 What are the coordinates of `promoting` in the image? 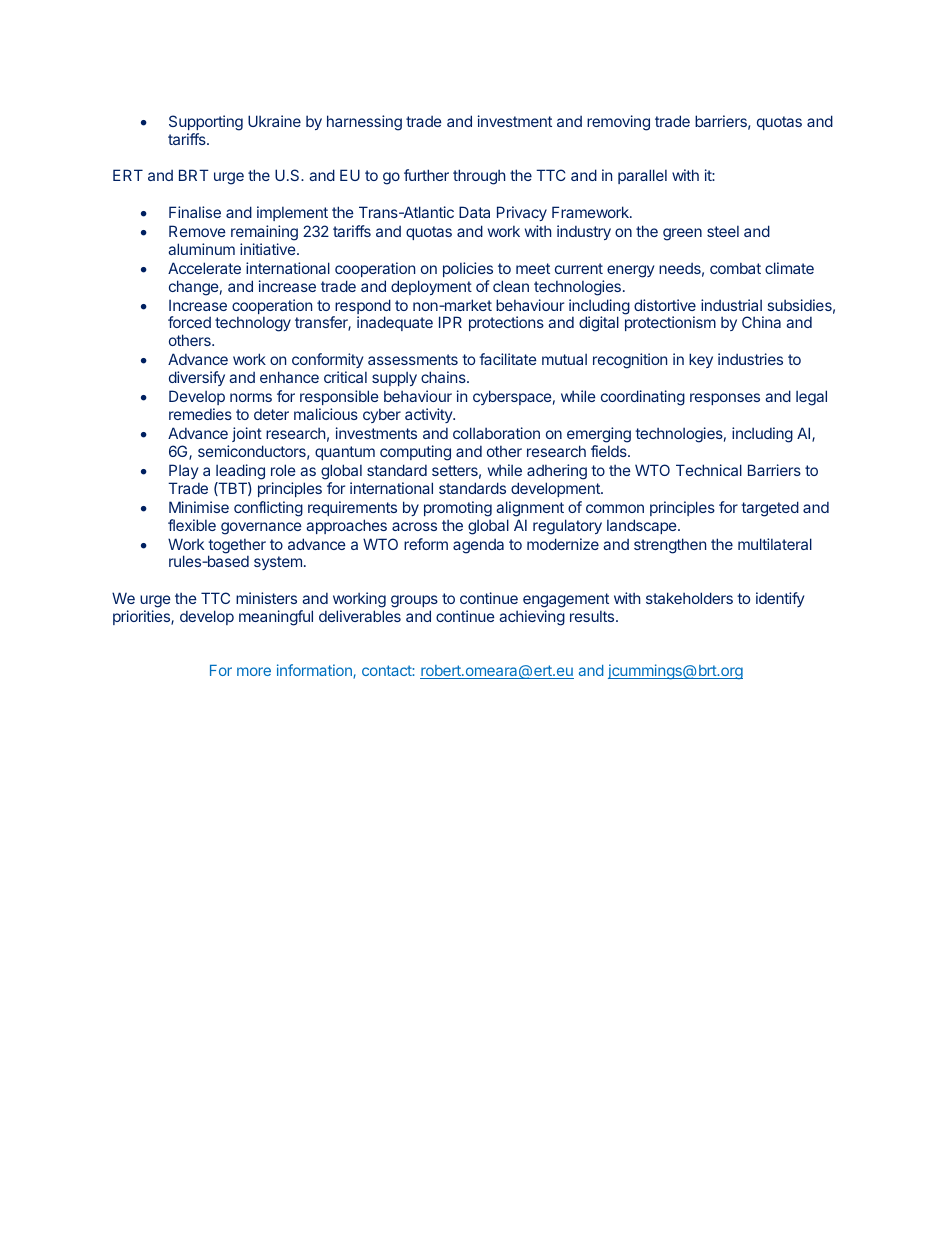 It's located at (458, 509).
